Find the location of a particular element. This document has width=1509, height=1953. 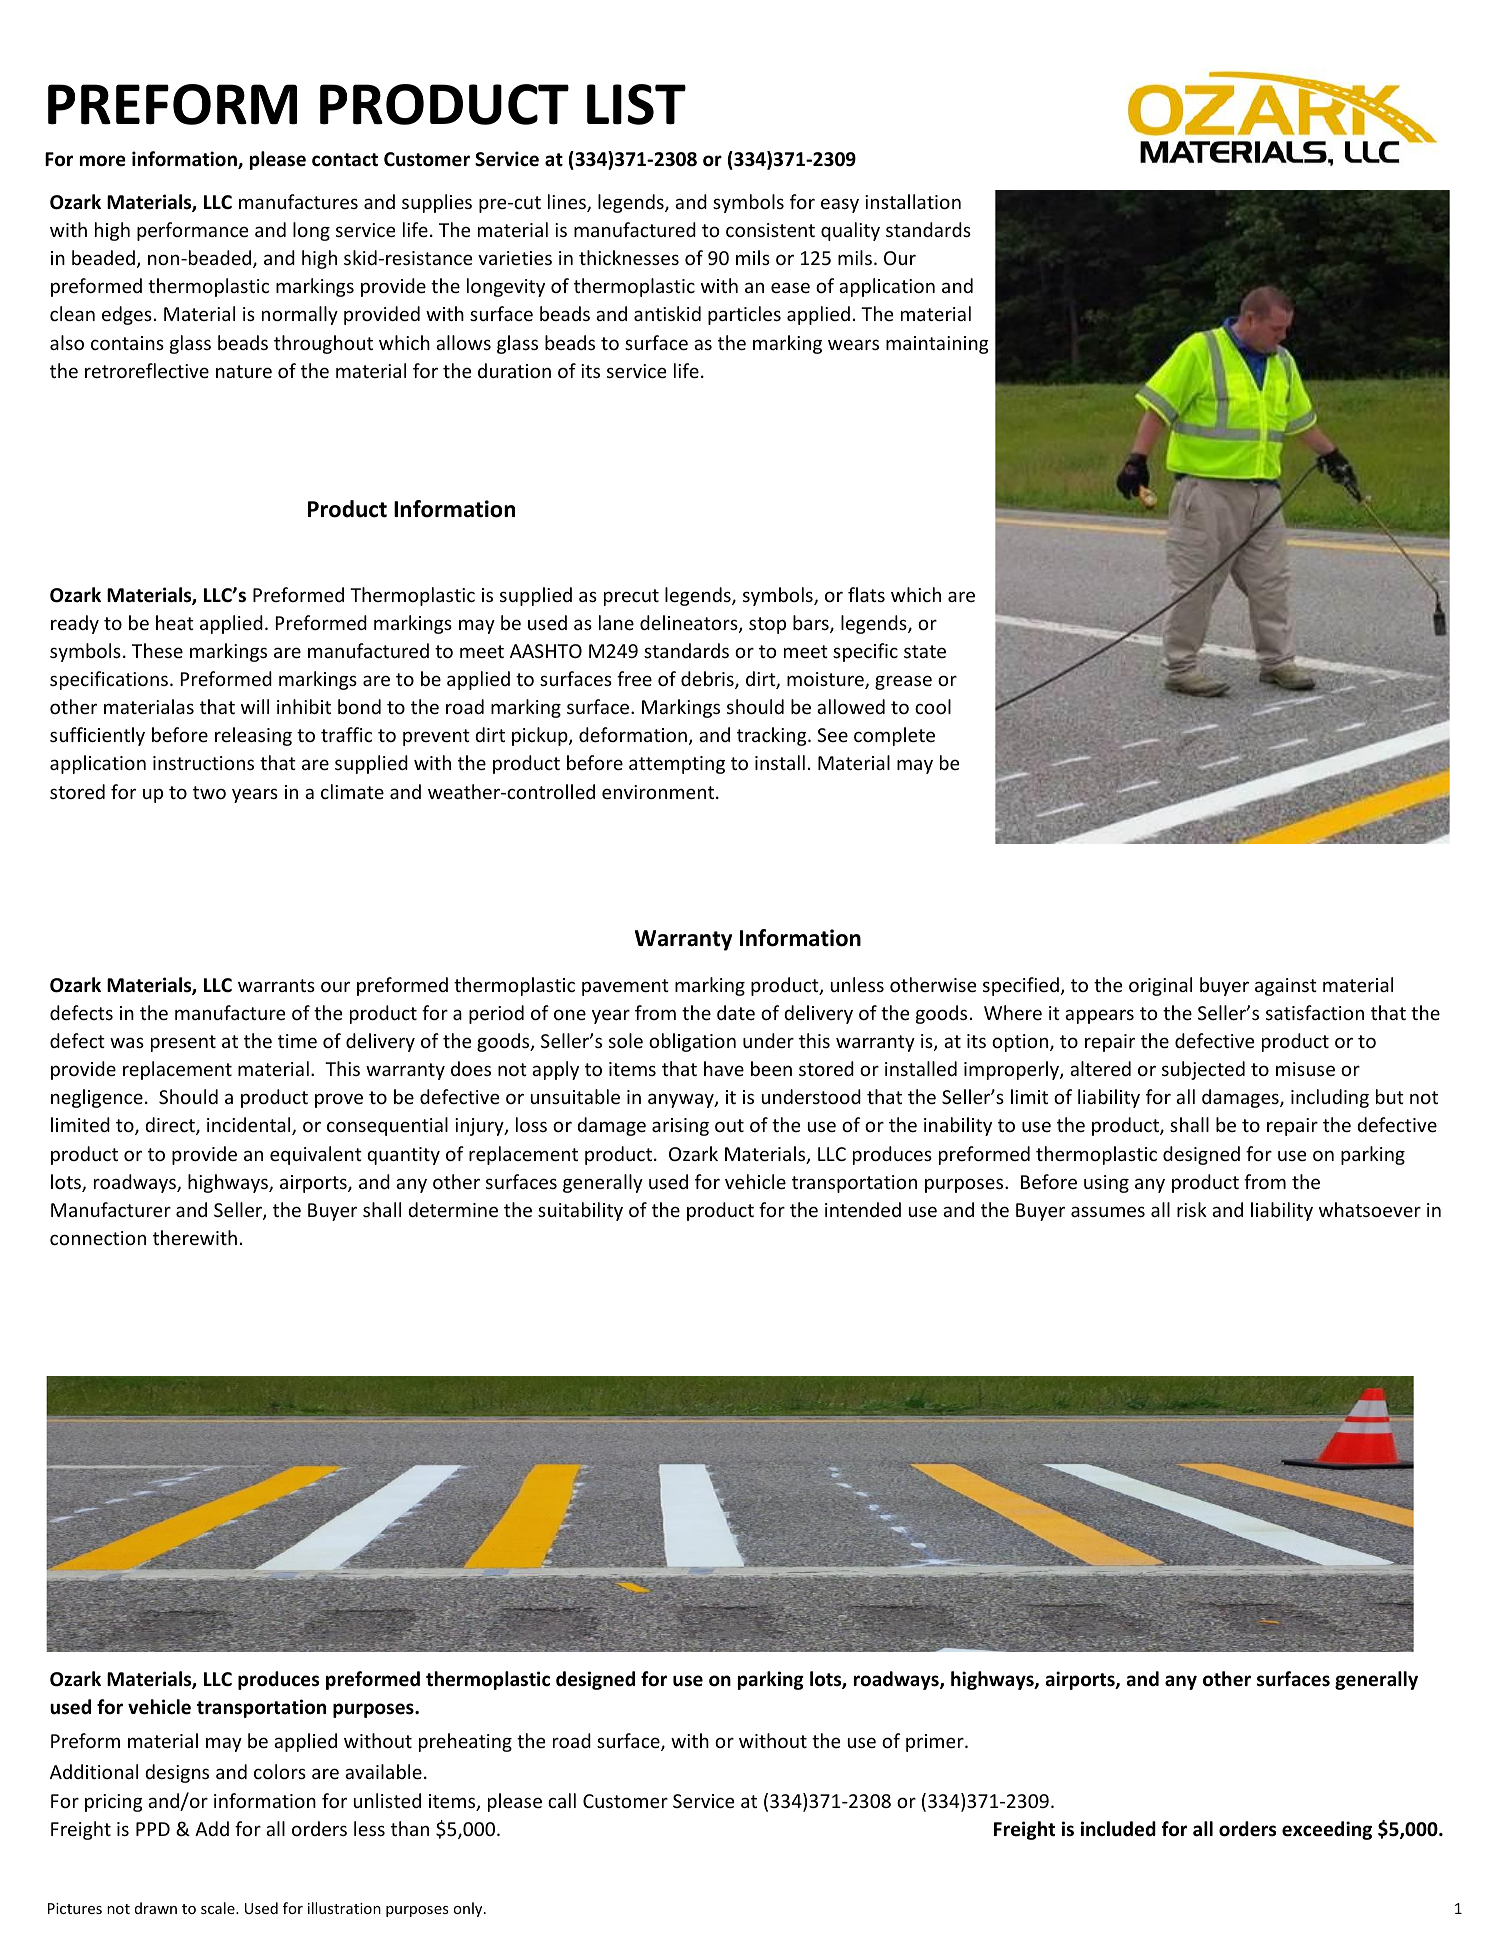

subjected is located at coordinates (1203, 1070).
